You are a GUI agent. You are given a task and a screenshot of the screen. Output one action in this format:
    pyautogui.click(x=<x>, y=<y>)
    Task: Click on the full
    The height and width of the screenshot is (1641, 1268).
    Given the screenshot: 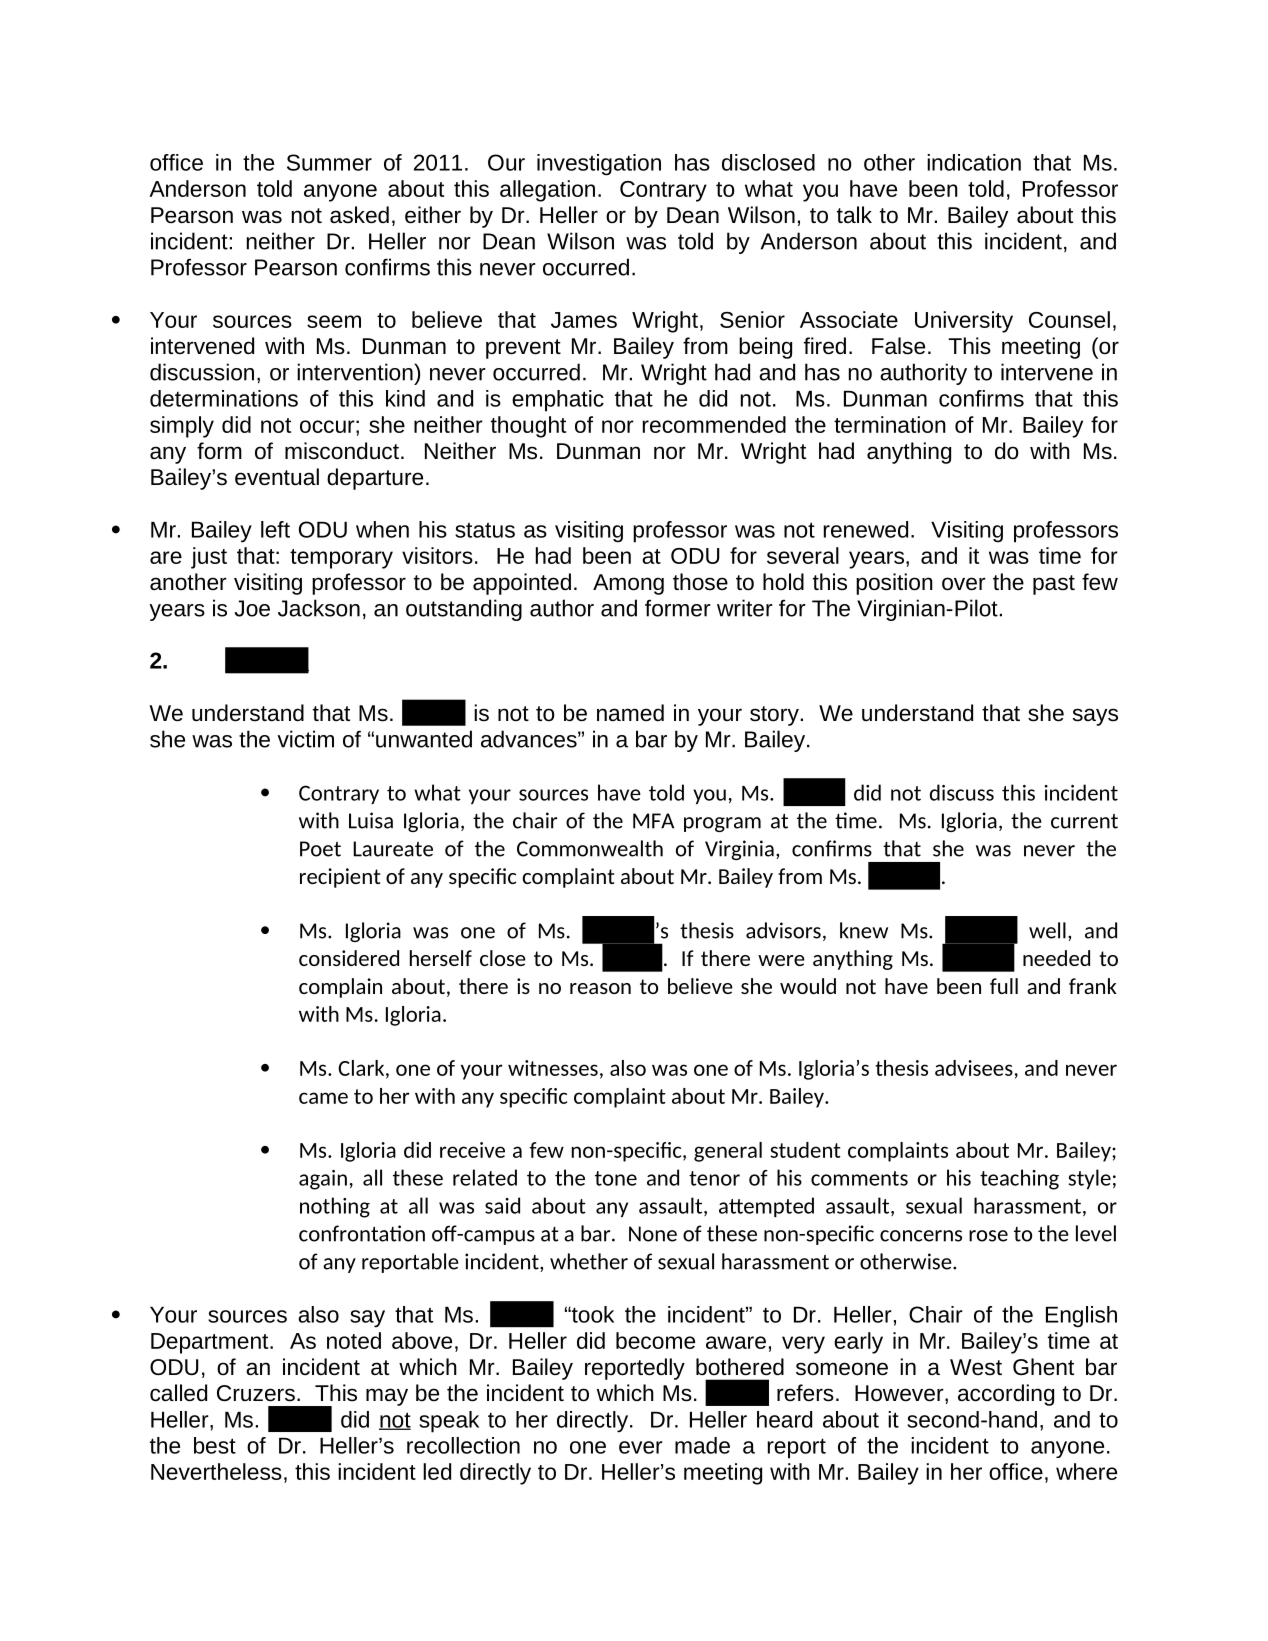 What is the action you would take?
    pyautogui.click(x=1004, y=986)
